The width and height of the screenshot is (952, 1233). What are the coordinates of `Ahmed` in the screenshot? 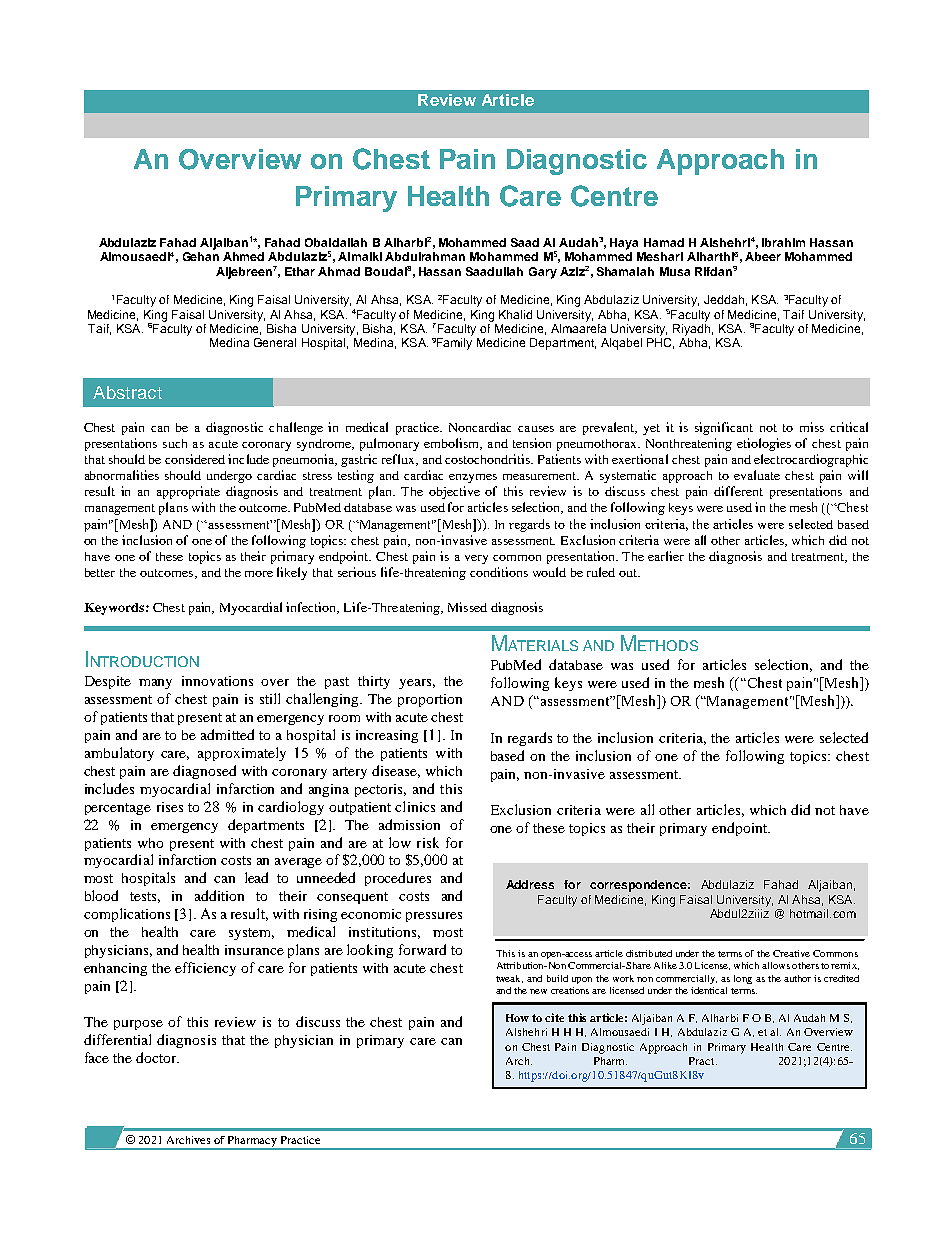 It's located at (243, 256).
